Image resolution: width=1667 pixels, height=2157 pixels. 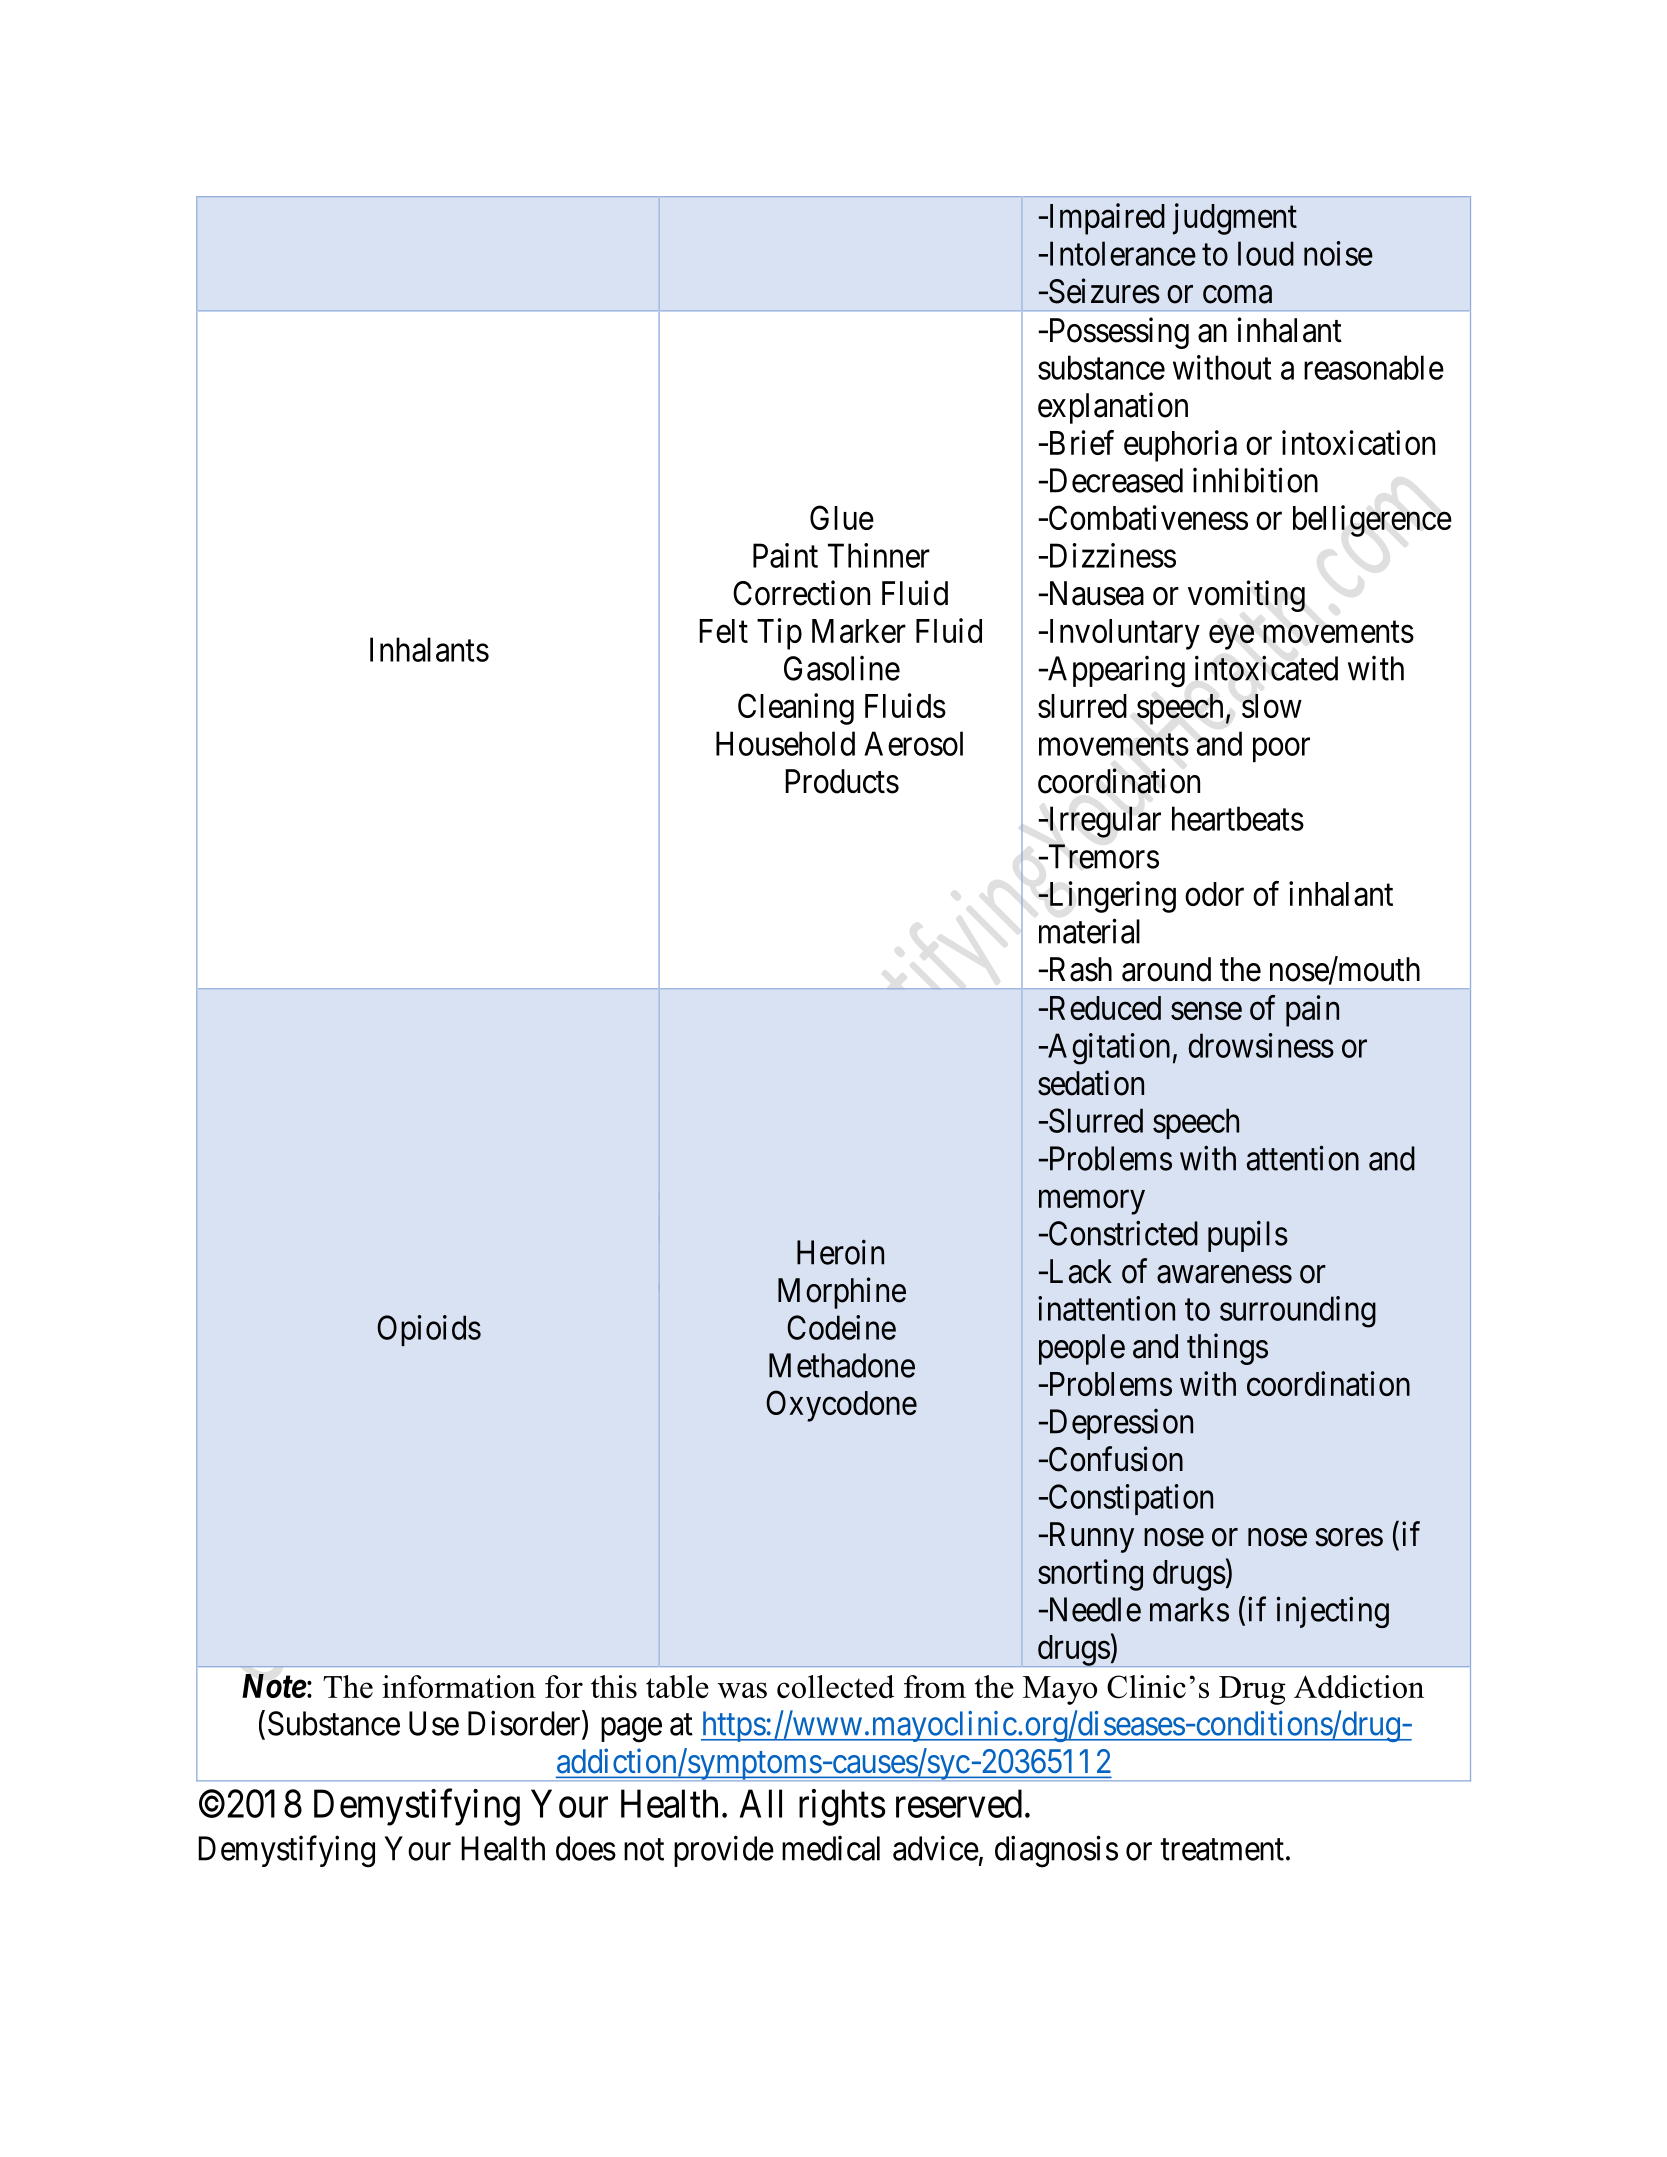 I want to click on loud, so click(x=1266, y=253).
